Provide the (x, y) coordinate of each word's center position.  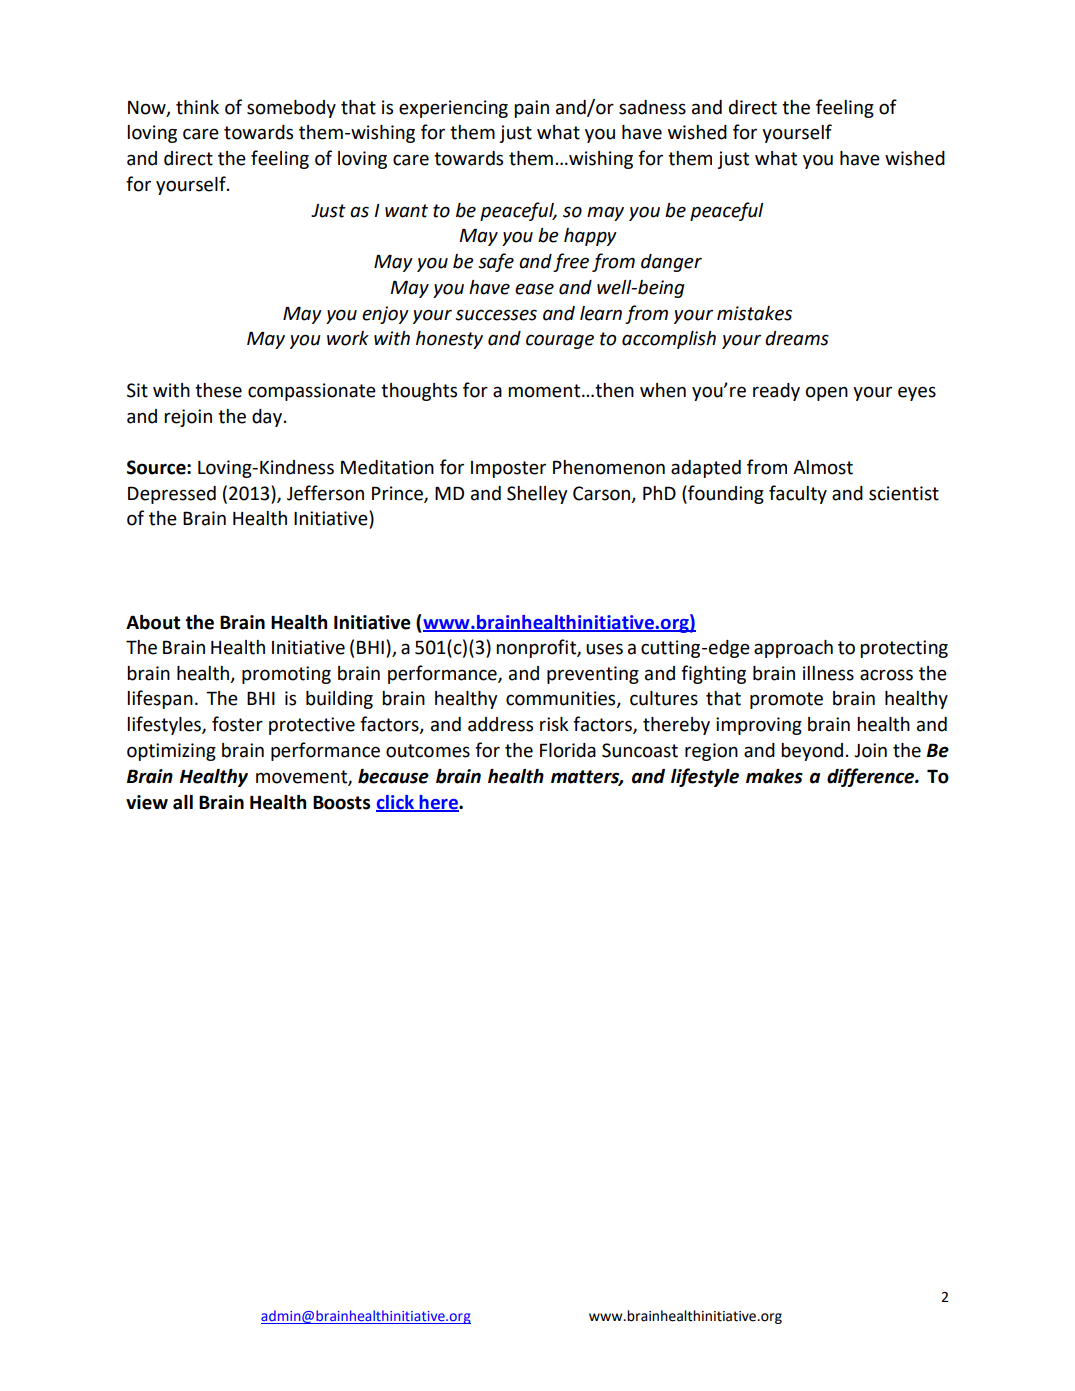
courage (560, 341)
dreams (797, 338)
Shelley (537, 495)
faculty (798, 494)
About (153, 622)
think (197, 107)
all (183, 802)
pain (531, 109)
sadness (652, 107)
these (218, 390)
